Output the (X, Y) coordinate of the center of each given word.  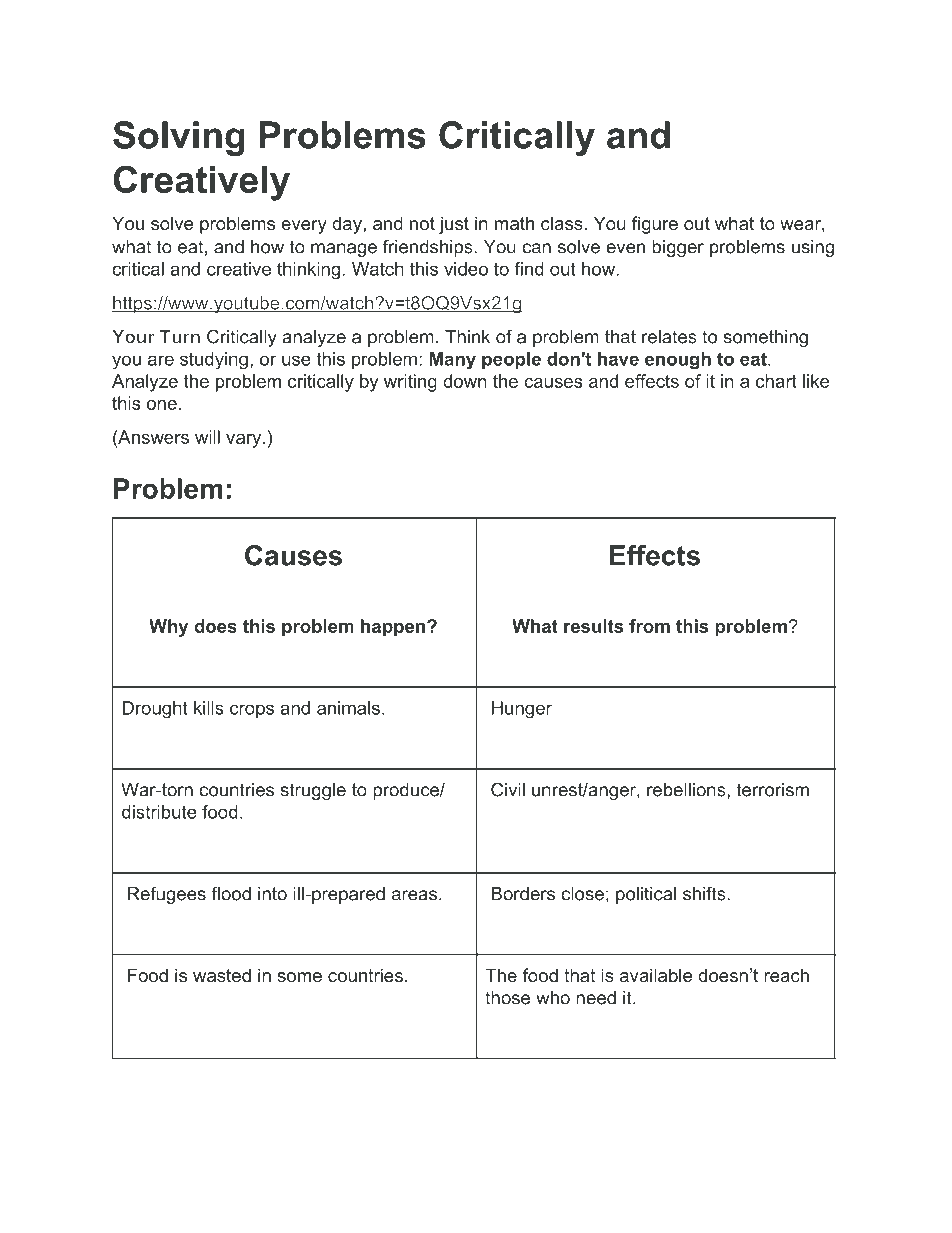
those (507, 998)
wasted (222, 975)
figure (655, 225)
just (454, 225)
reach (786, 975)
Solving (179, 138)
